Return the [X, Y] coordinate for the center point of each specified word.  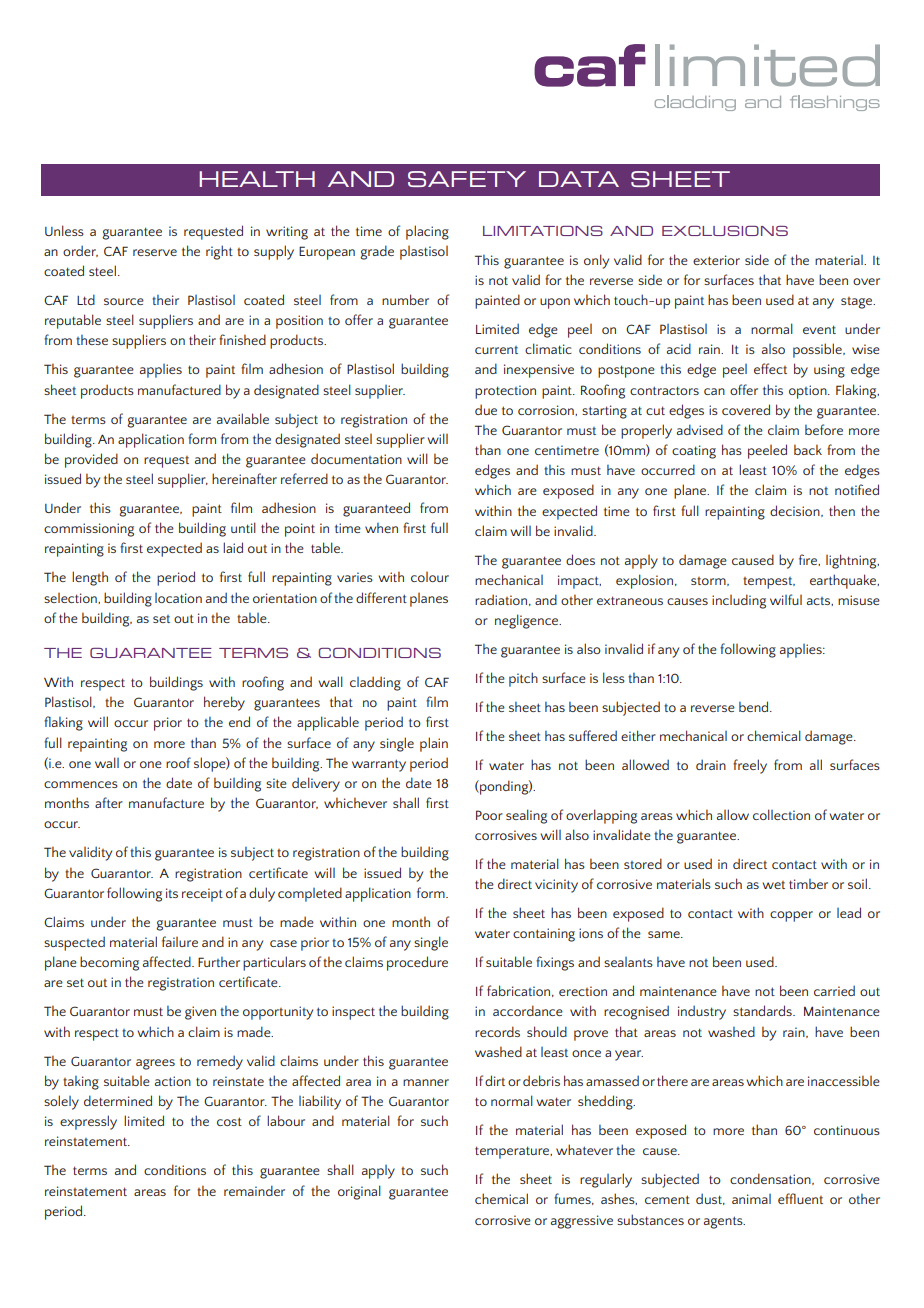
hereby [224, 703]
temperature [513, 1152]
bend [755, 706]
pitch [523, 679]
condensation [771, 1179]
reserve [155, 252]
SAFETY [467, 179]
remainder [254, 1190]
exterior [716, 260]
